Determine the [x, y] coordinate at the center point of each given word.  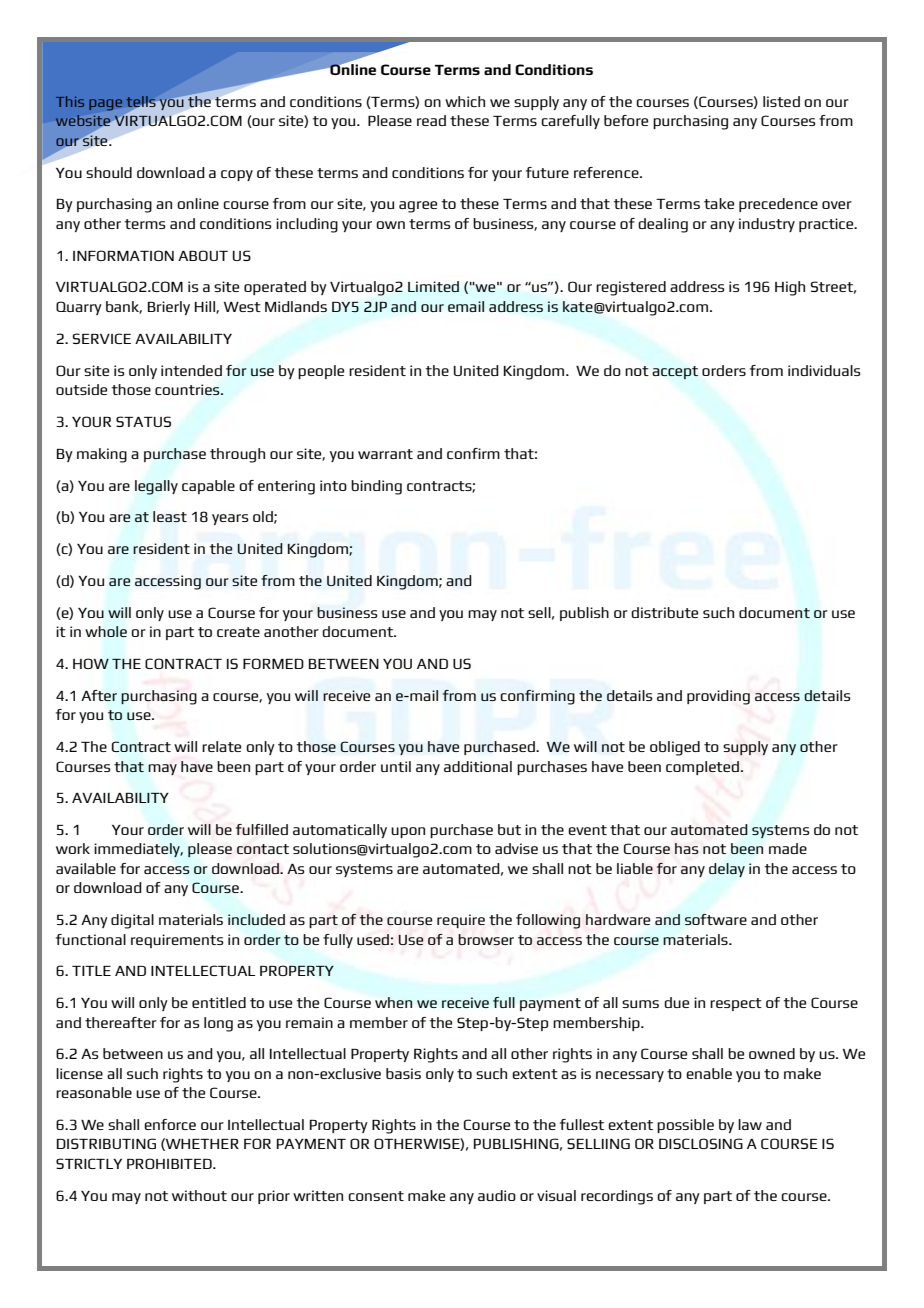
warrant [385, 454]
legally [156, 487]
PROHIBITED [170, 1163]
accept [675, 372]
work [73, 848]
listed [781, 101]
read [431, 120]
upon [408, 832]
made [788, 848]
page [105, 105]
